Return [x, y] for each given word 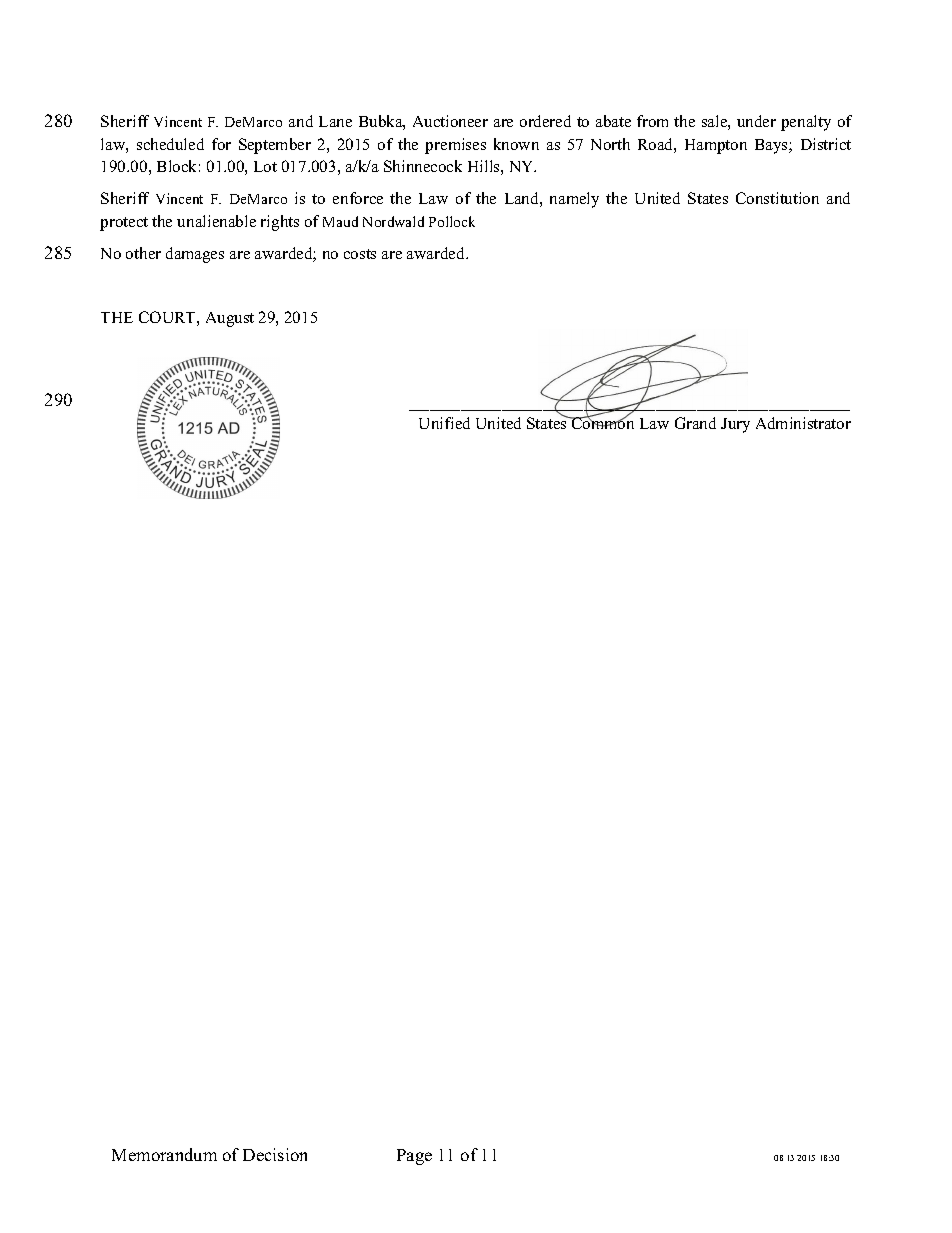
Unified [444, 423]
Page [414, 1157]
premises [455, 146]
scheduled [170, 144]
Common [602, 422]
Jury [735, 425]
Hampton [716, 146]
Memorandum [164, 1154]
